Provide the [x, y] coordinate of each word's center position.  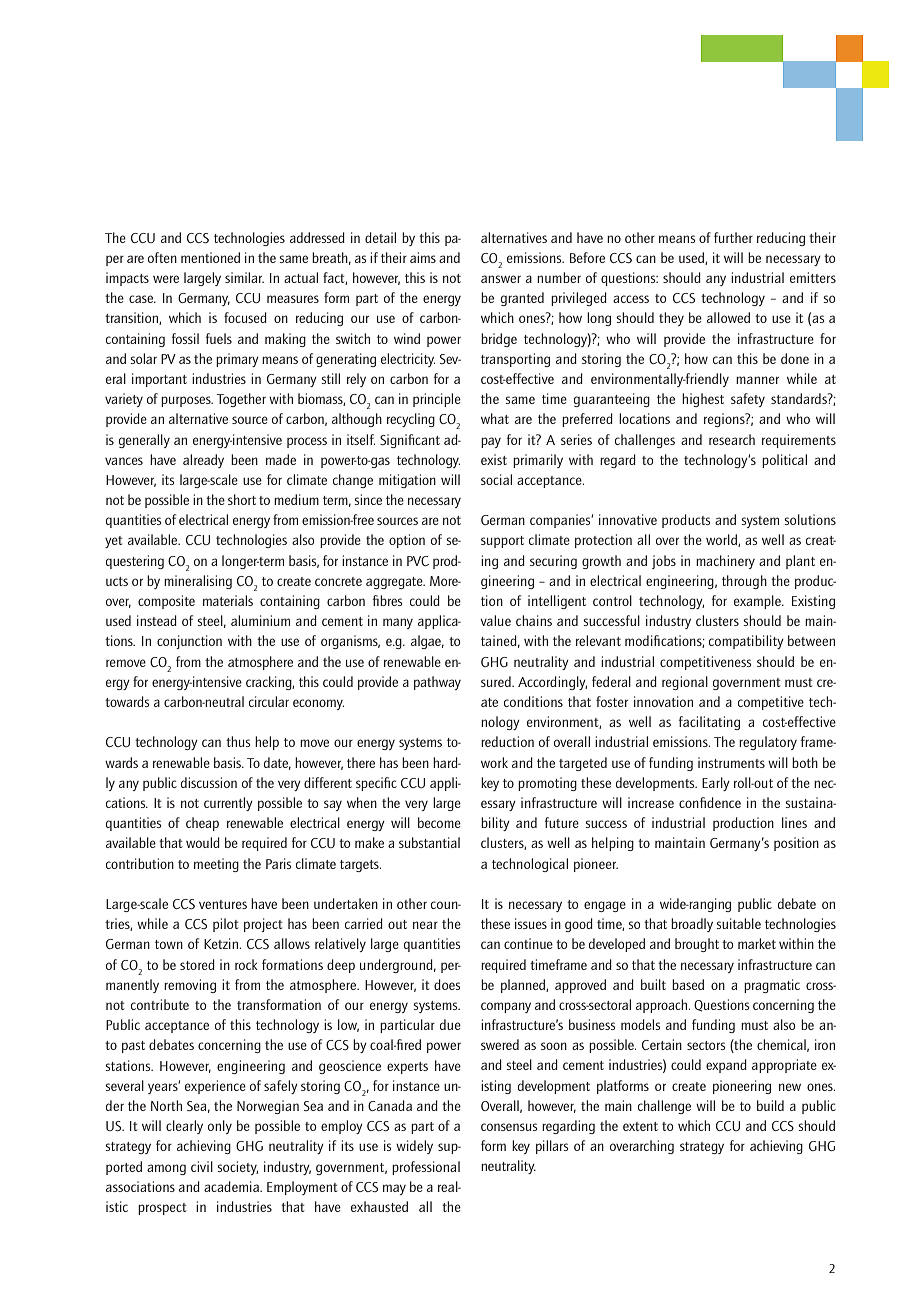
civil [202, 1166]
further [733, 237]
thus [238, 741]
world [722, 540]
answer [501, 279]
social [496, 479]
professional [426, 1168]
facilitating [709, 723]
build [770, 1105]
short [242, 499]
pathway [437, 683]
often [162, 257]
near [425, 925]
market [757, 943]
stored [197, 964]
